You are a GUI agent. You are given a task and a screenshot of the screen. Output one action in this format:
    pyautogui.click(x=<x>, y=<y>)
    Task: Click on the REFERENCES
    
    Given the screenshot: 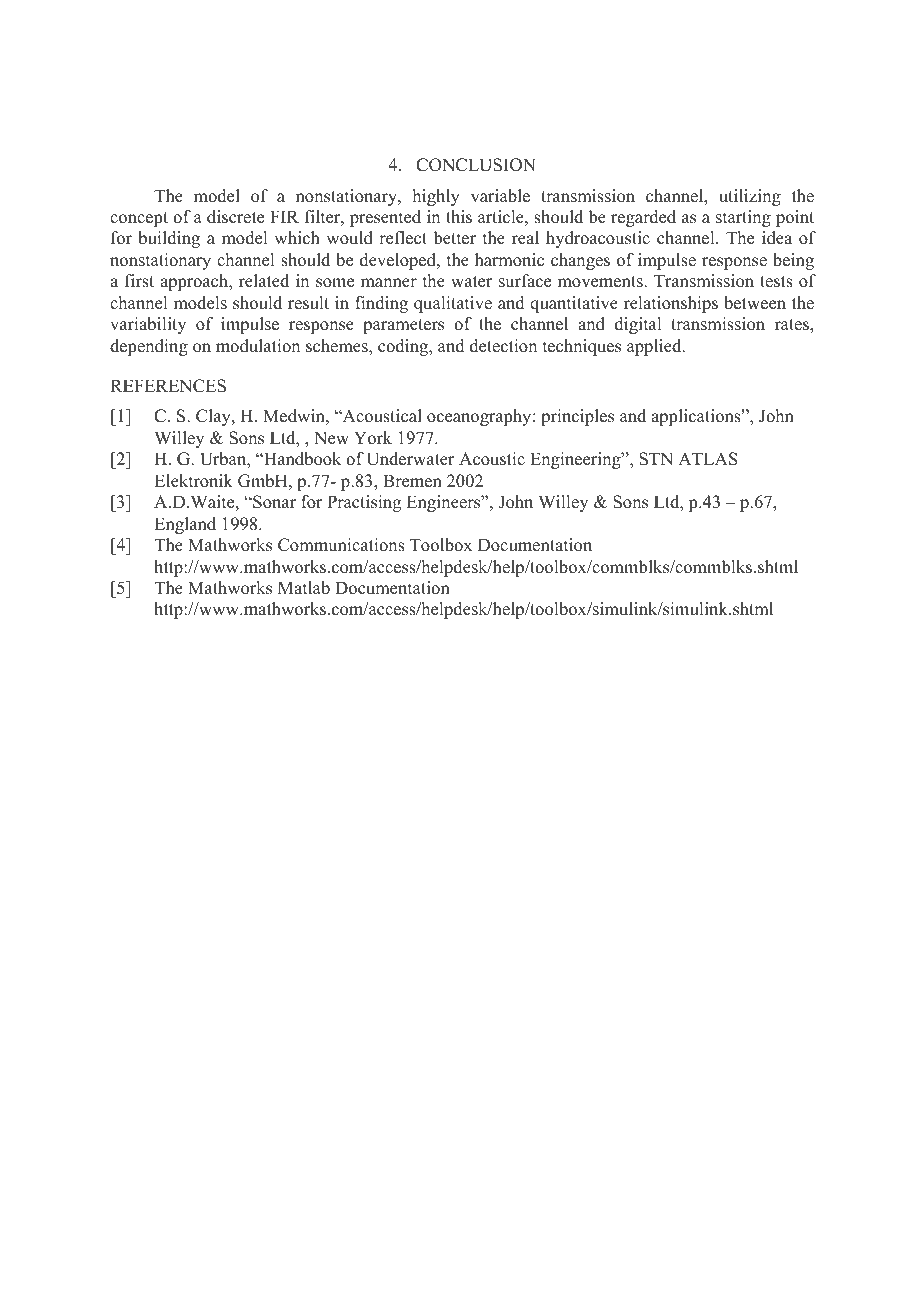 What is the action you would take?
    pyautogui.click(x=168, y=386)
